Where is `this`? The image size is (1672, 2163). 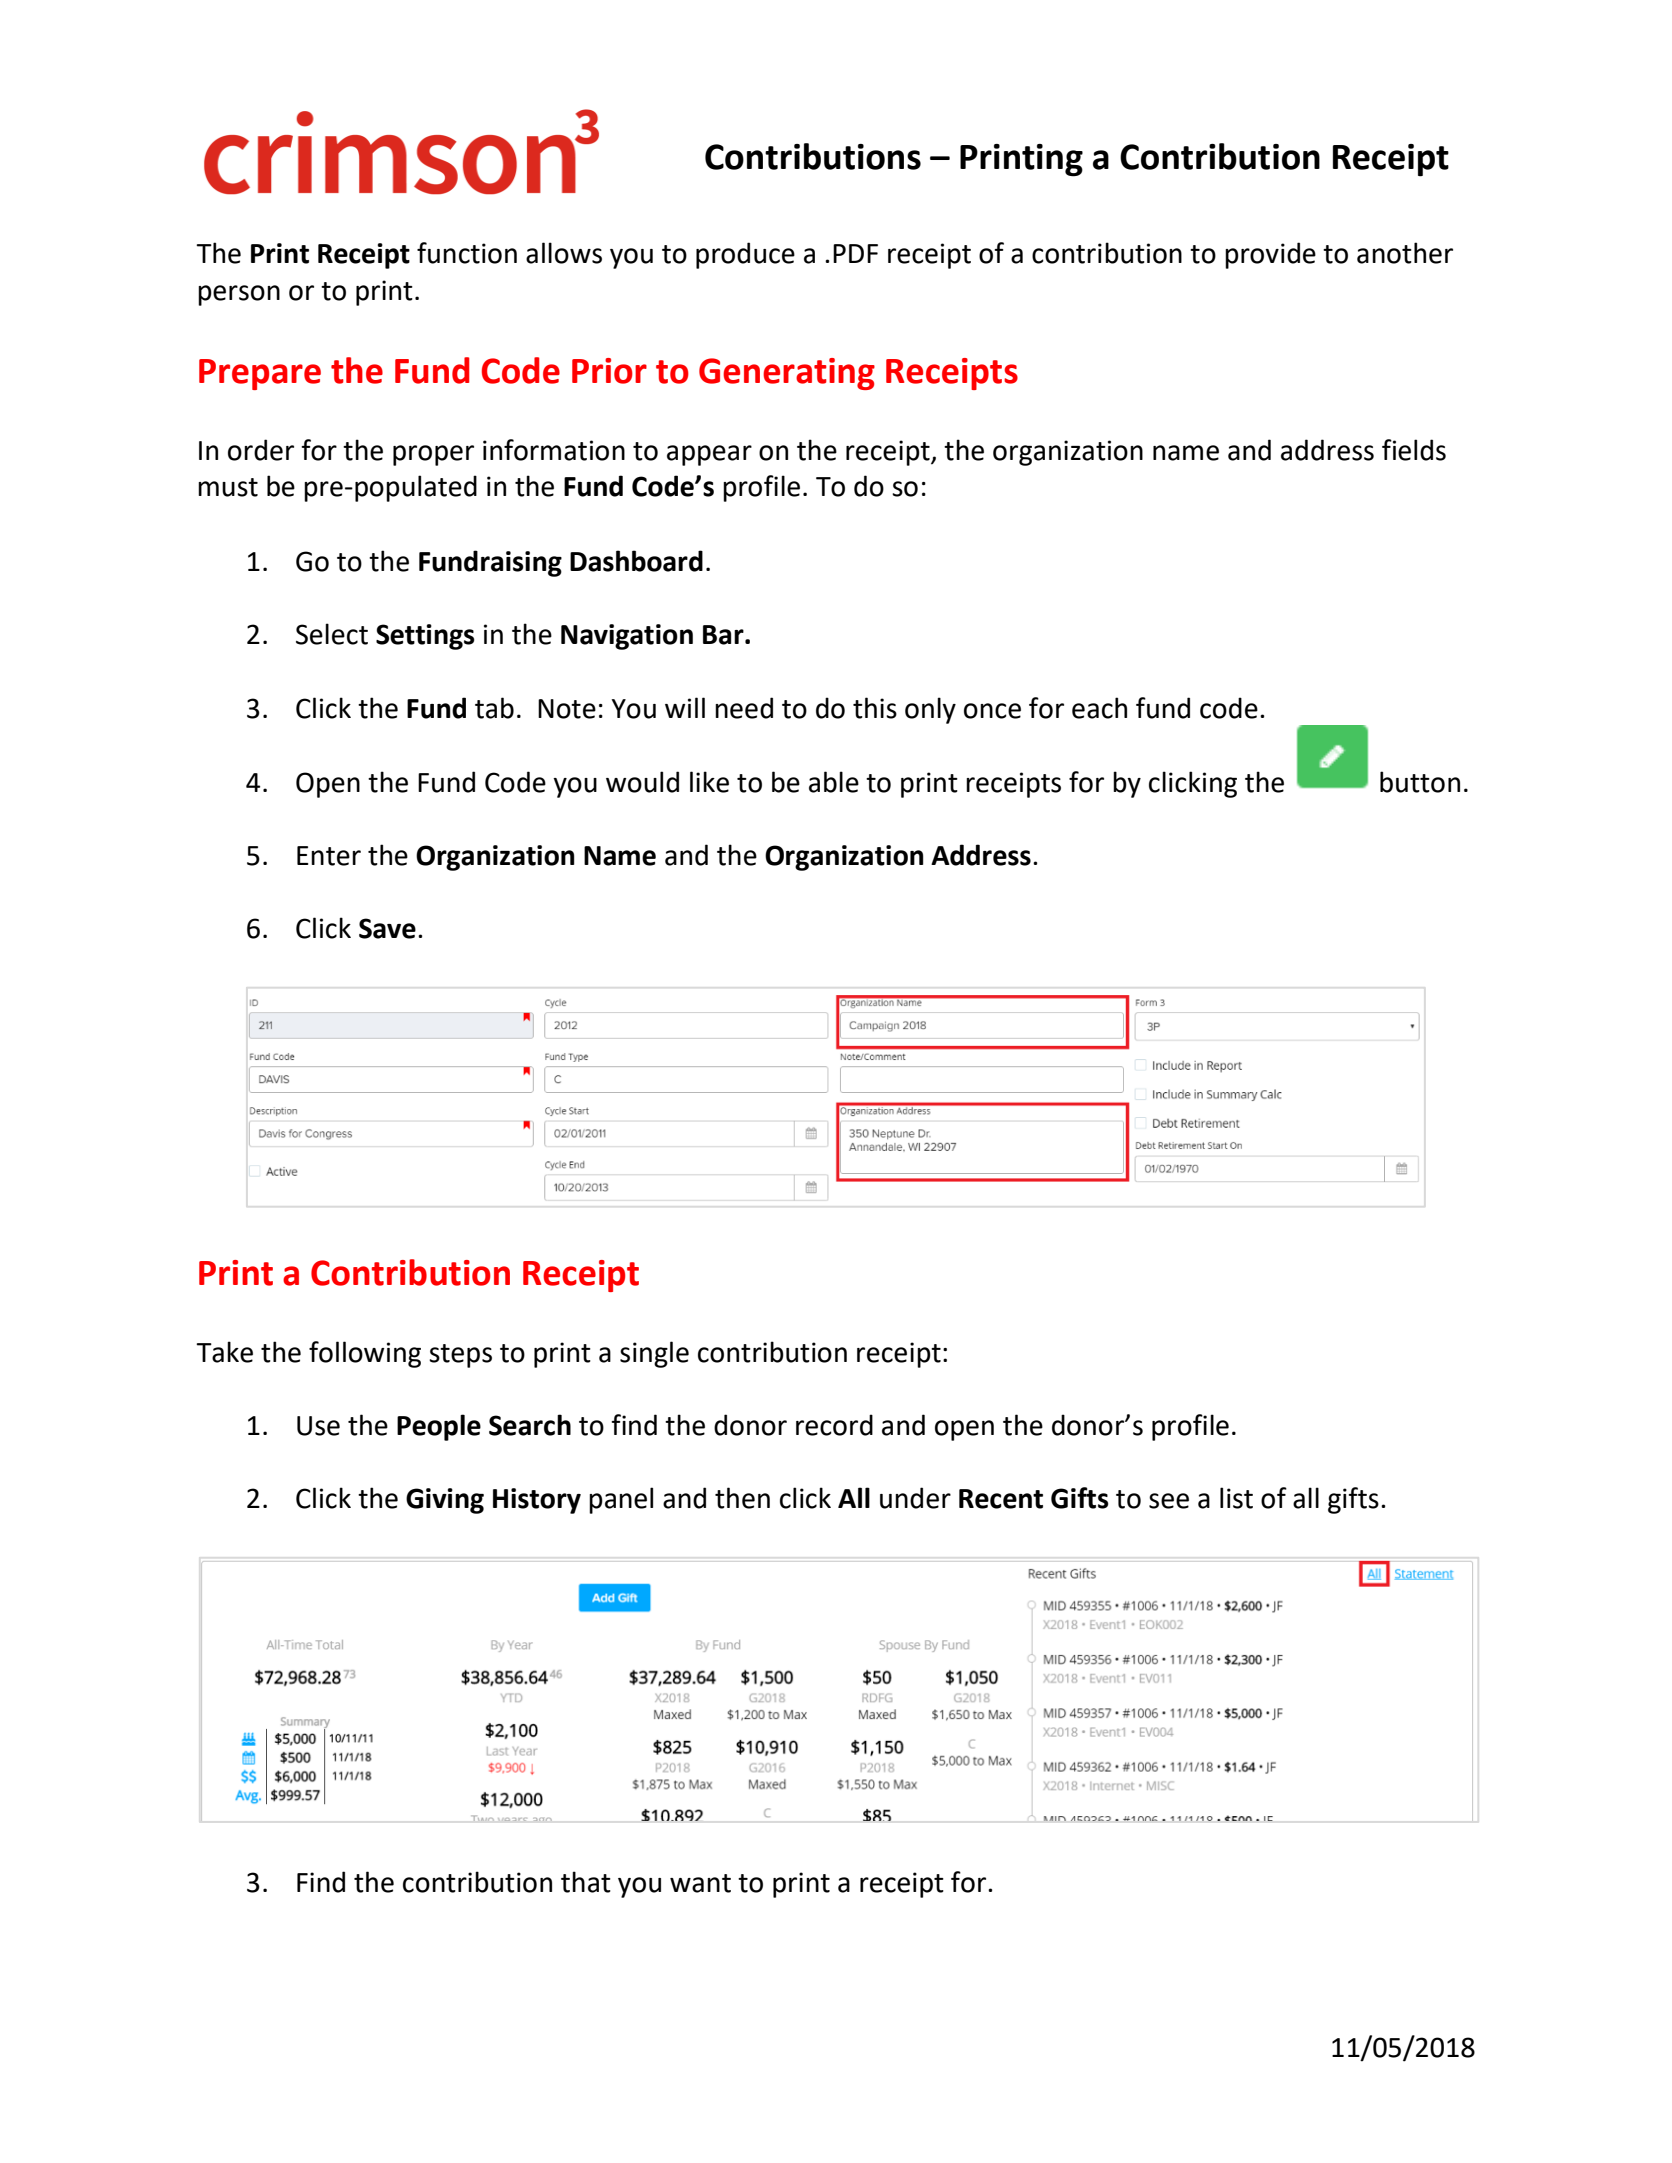 this is located at coordinates (875, 708).
